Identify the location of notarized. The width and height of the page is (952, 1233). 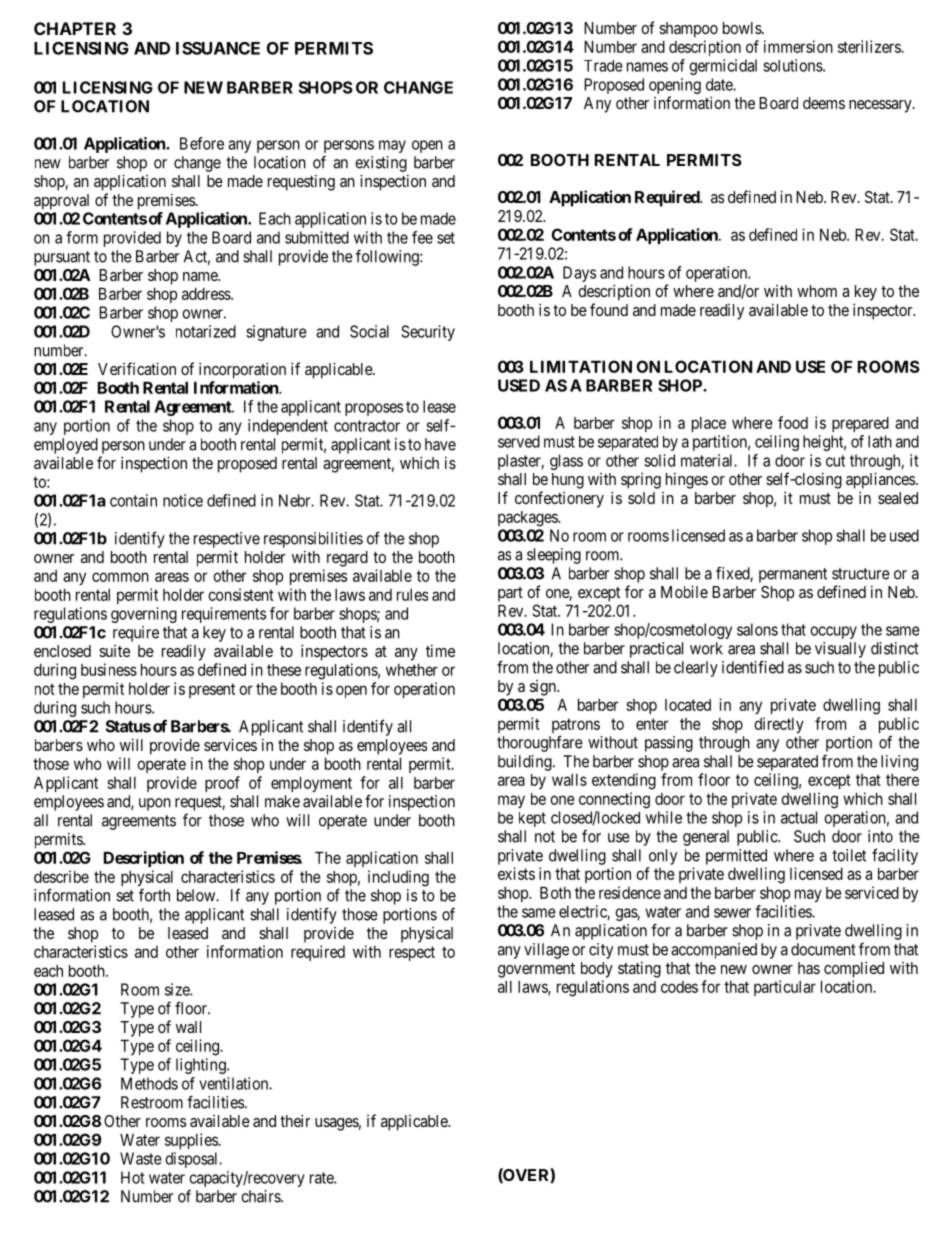
(206, 331).
